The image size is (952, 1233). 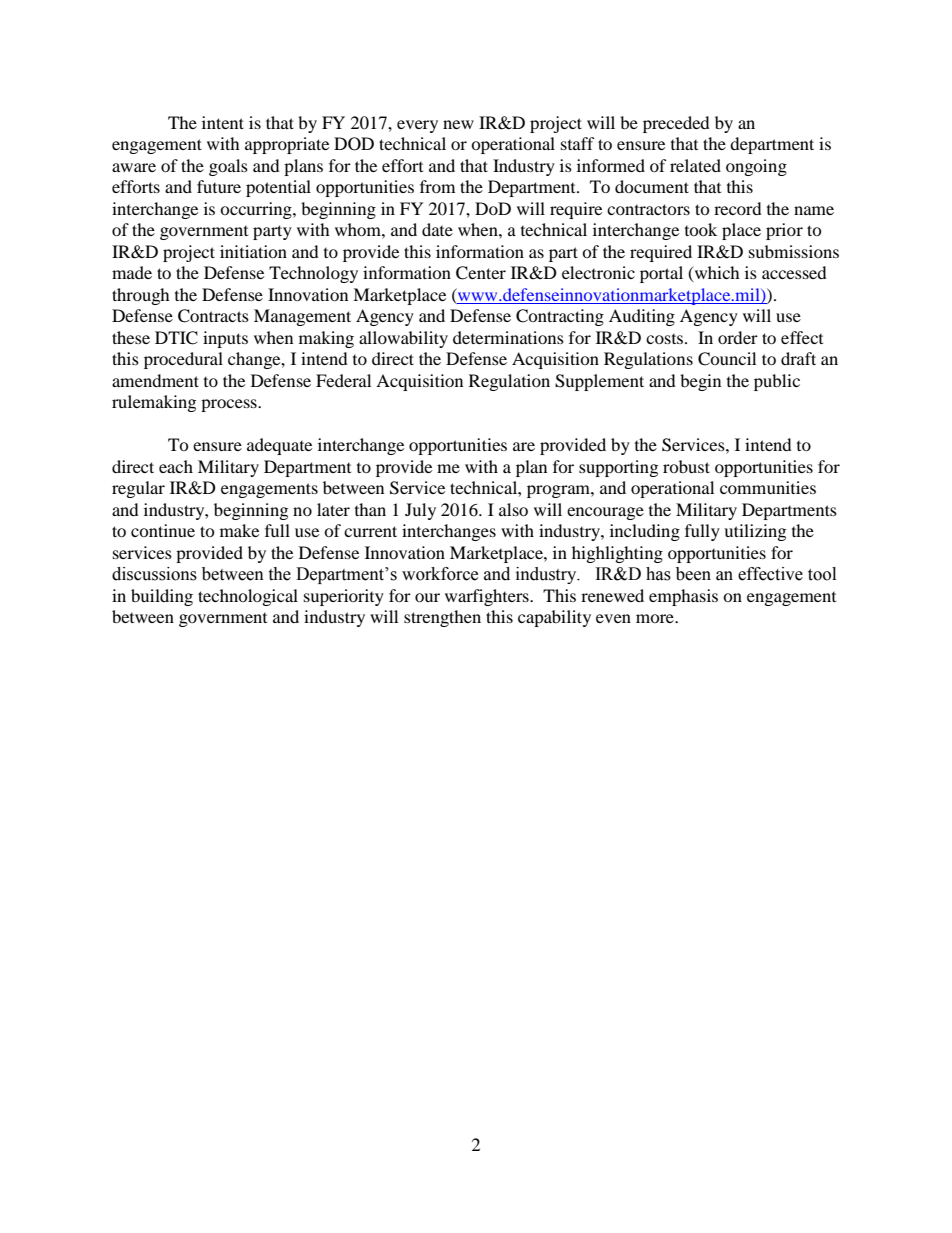 What do you see at coordinates (213, 316) in the page?
I see `Contracts` at bounding box center [213, 316].
